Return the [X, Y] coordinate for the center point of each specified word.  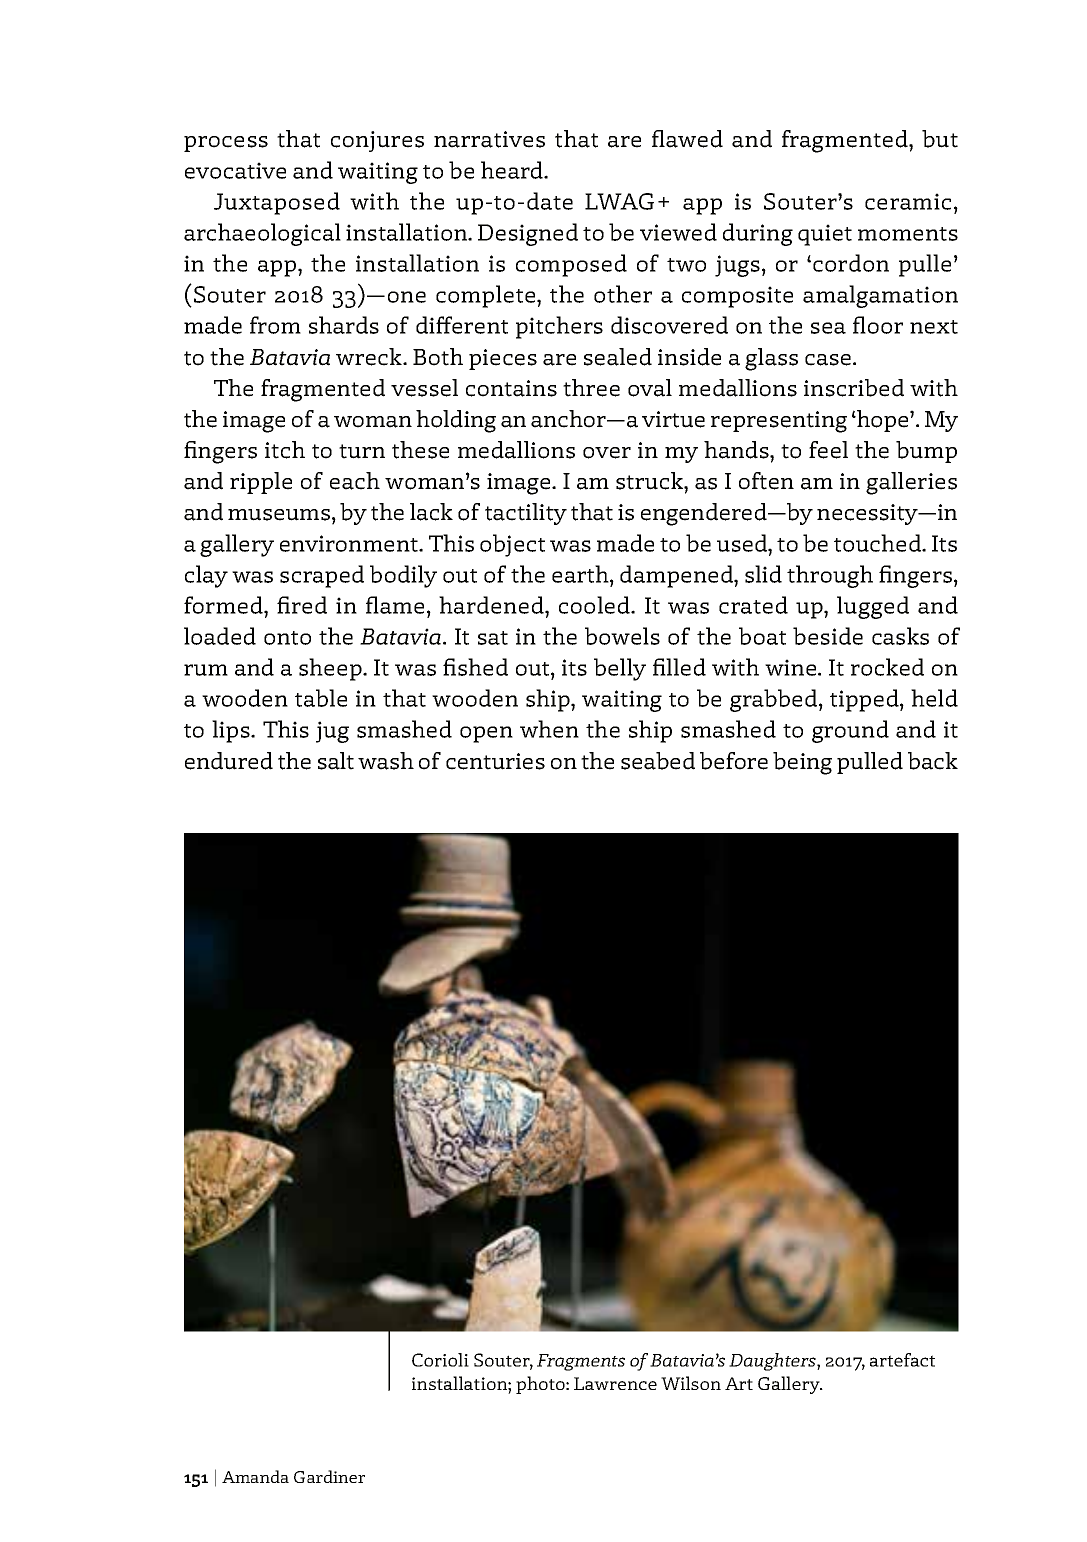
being [802, 763]
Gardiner [329, 1476]
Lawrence [615, 1383]
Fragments [581, 1362]
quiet [825, 235]
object [512, 545]
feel [828, 450]
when [549, 729]
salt [336, 761]
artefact [902, 1360]
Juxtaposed [277, 203]
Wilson [691, 1383]
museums [279, 515]
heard [513, 170]
